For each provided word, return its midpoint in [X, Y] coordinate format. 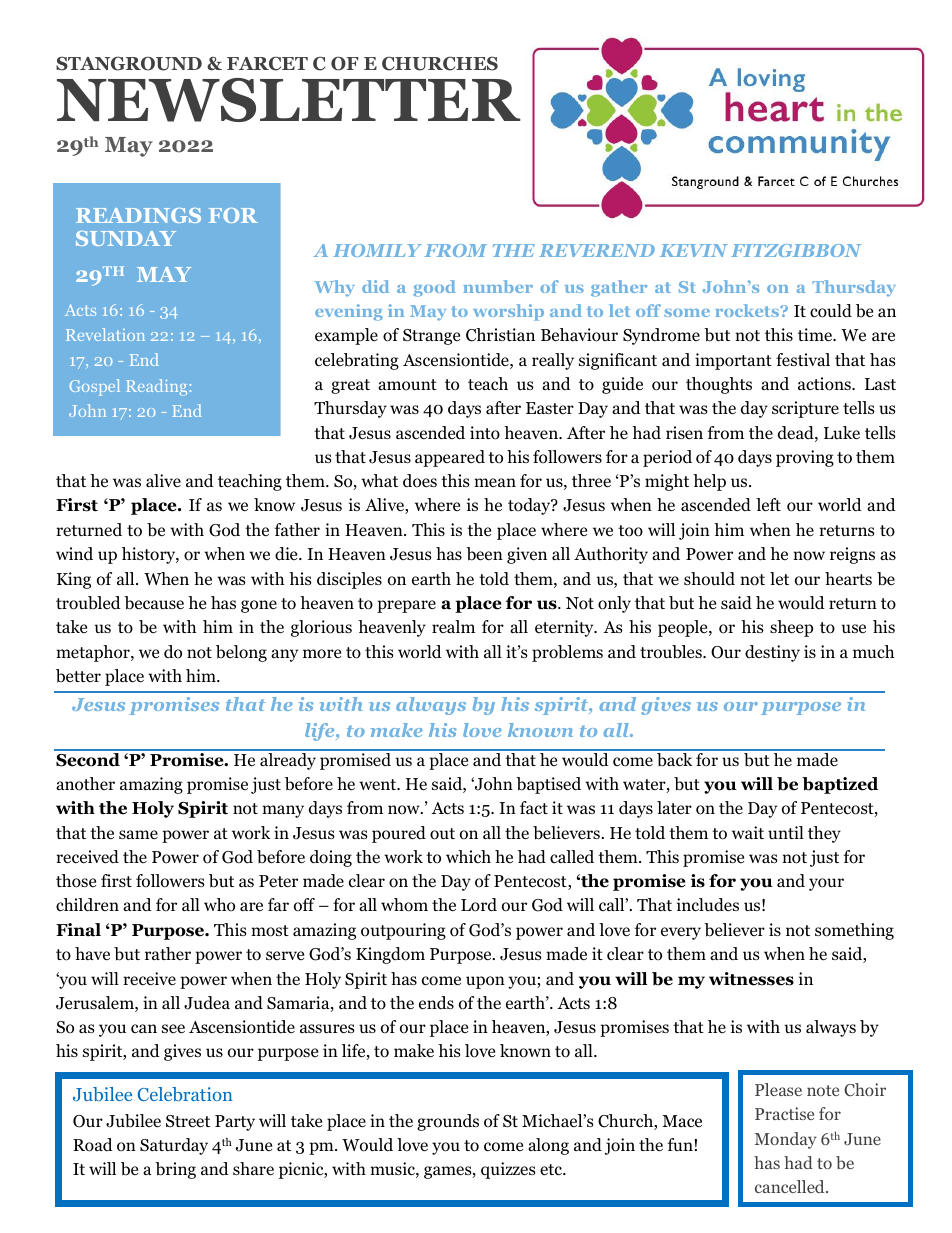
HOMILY [377, 250]
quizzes [508, 1170]
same [138, 834]
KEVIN [694, 250]
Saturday [174, 1146]
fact [534, 808]
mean [495, 482]
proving [805, 458]
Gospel [95, 387]
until [786, 832]
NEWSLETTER [289, 100]
